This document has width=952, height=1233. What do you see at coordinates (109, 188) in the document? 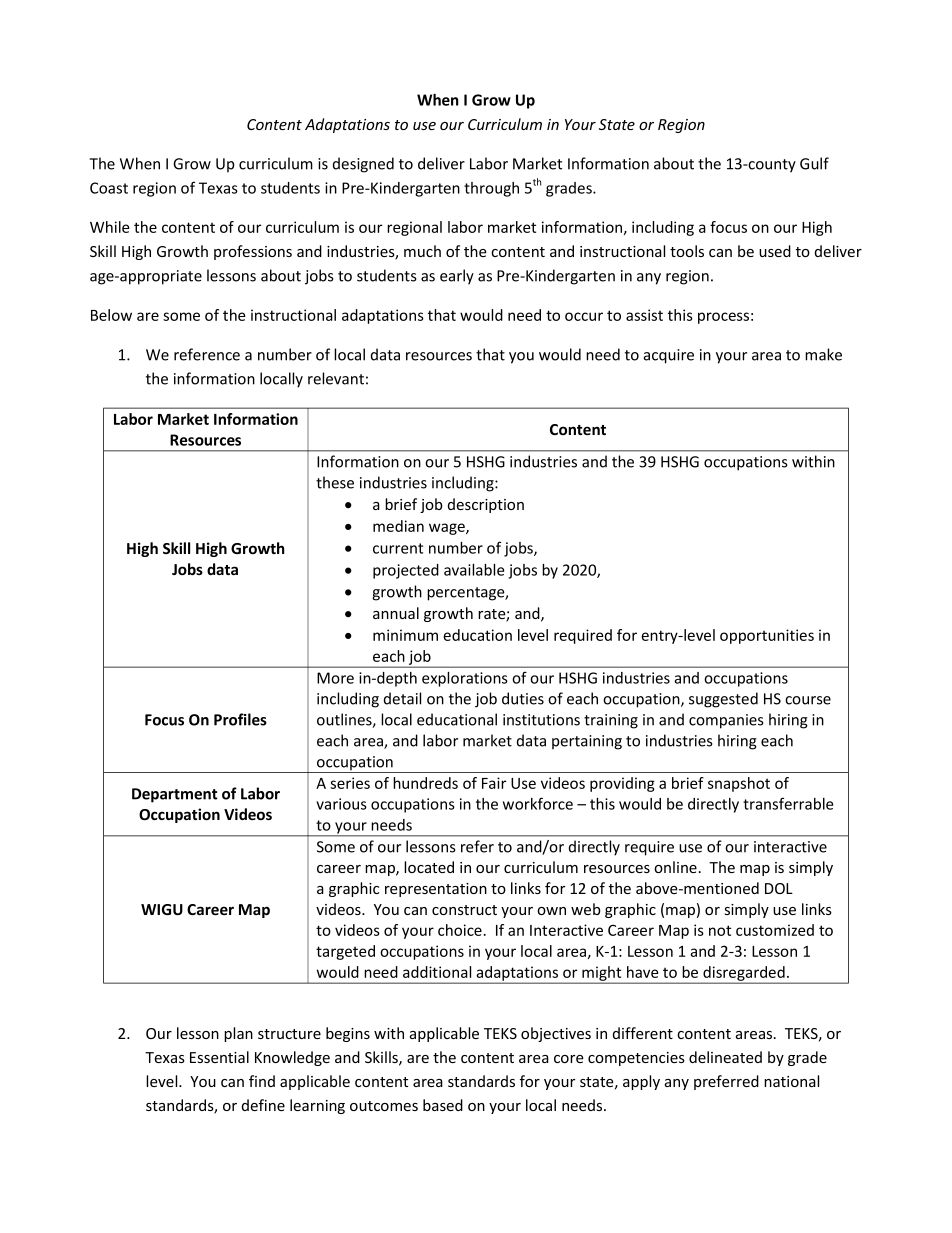
I see `Coast` at bounding box center [109, 188].
